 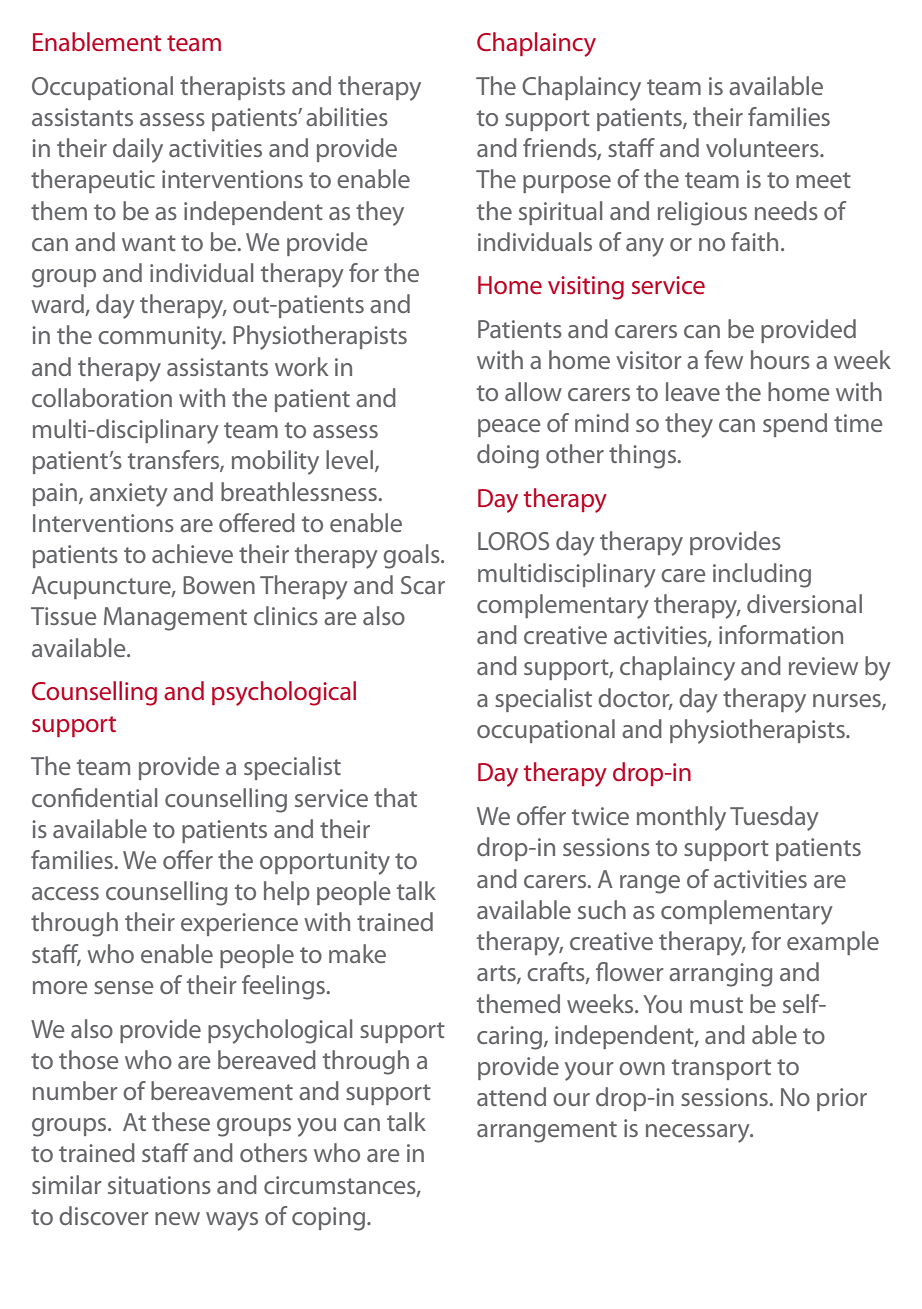 What do you see at coordinates (763, 147) in the document?
I see `volunteers` at bounding box center [763, 147].
